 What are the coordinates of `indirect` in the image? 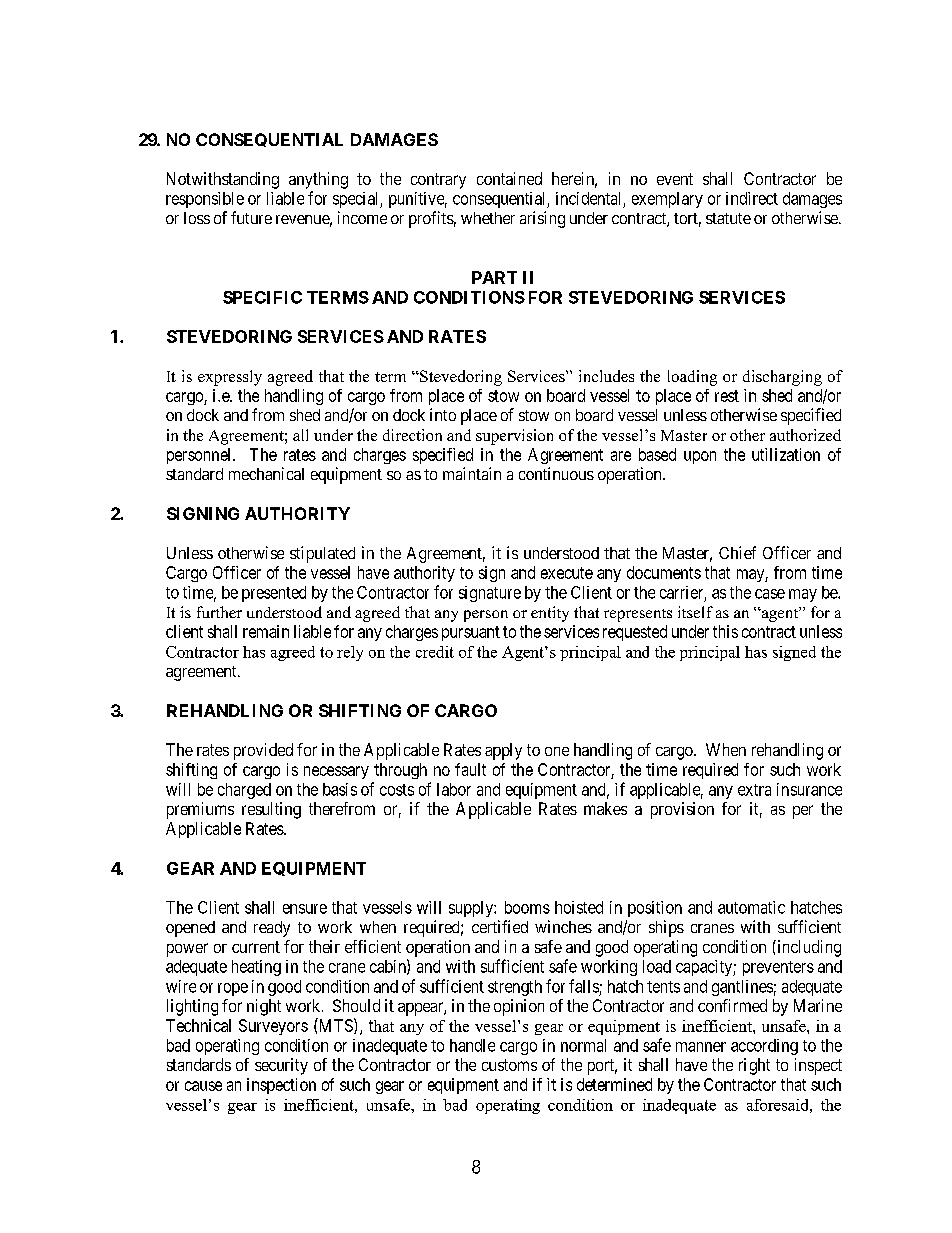 It's located at (752, 198).
